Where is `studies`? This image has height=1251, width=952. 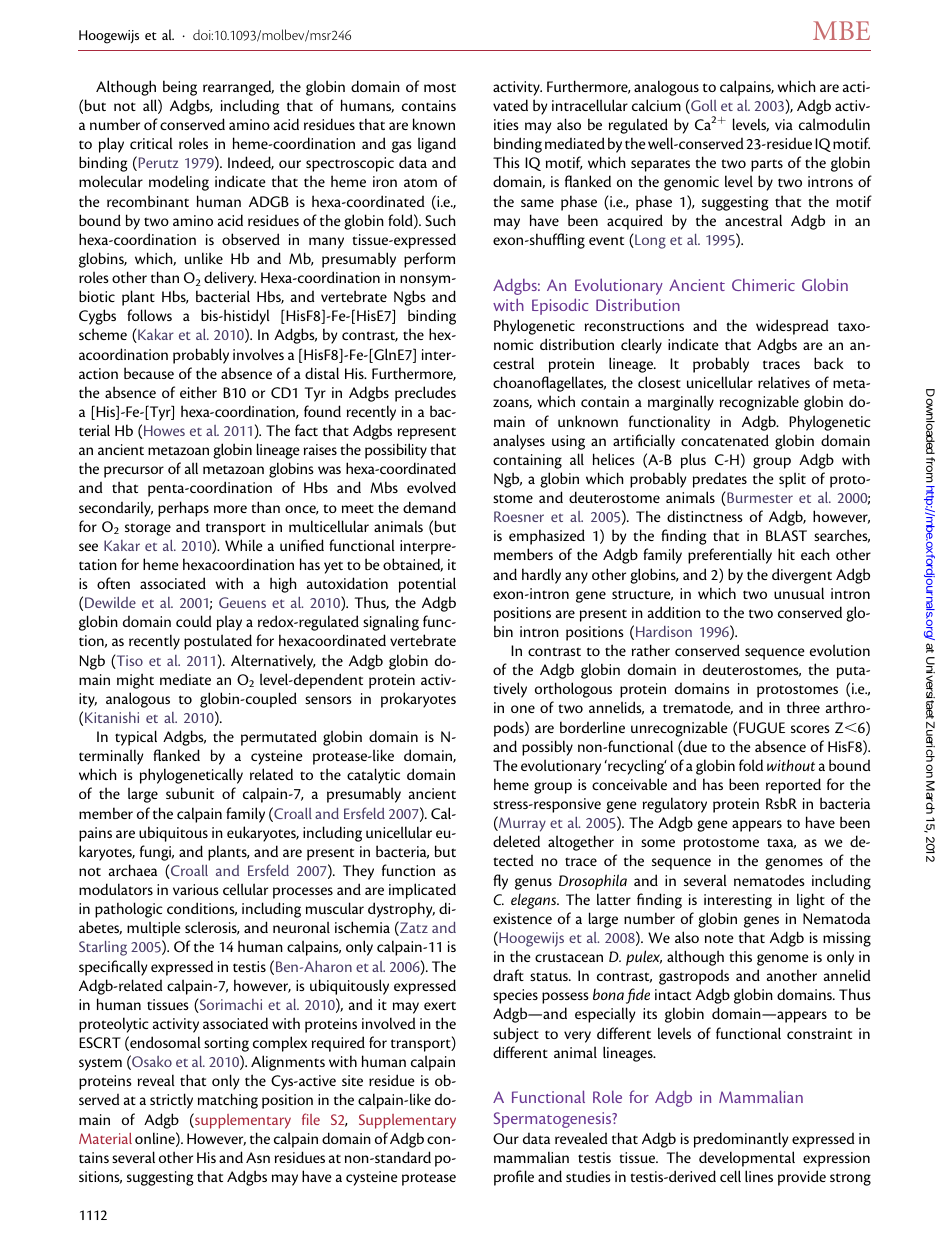
studies is located at coordinates (588, 1176).
